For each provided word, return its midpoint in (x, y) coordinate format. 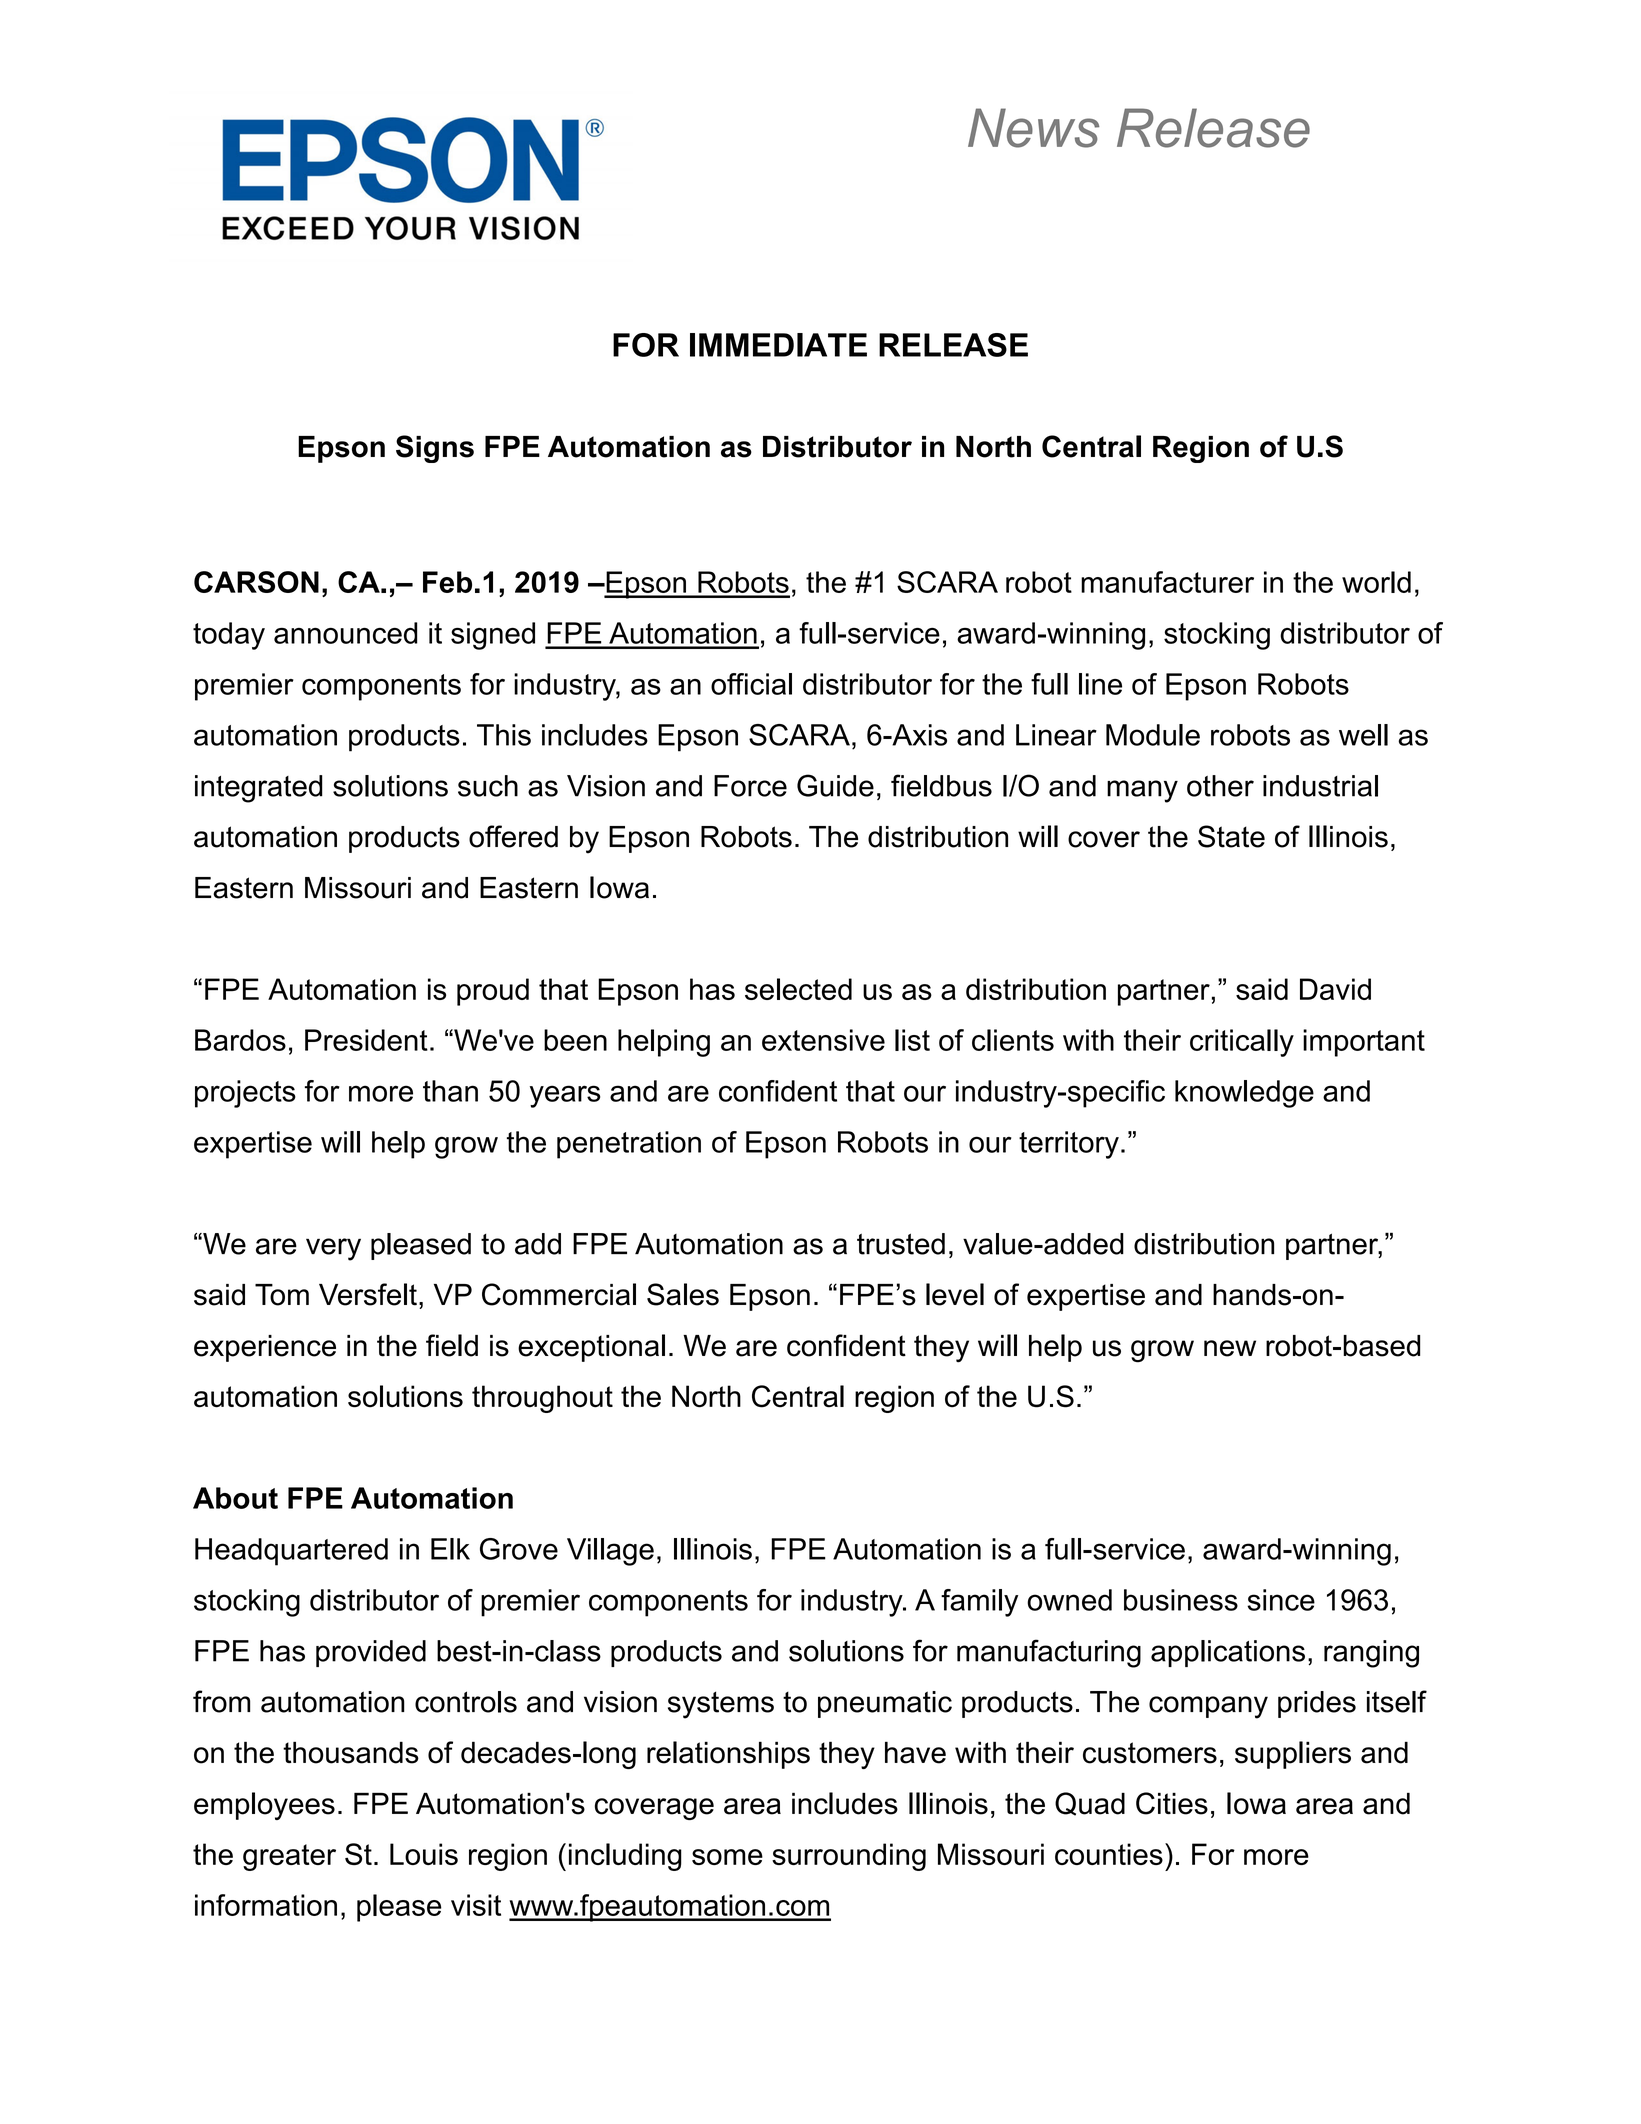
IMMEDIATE (778, 345)
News (1033, 128)
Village (610, 1552)
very (333, 1249)
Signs (435, 449)
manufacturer (1167, 582)
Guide (835, 785)
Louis (424, 1854)
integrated (259, 789)
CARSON (256, 582)
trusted (901, 1244)
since (1281, 1600)
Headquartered (291, 1552)
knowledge (1244, 1094)
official (751, 684)
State (1231, 836)
